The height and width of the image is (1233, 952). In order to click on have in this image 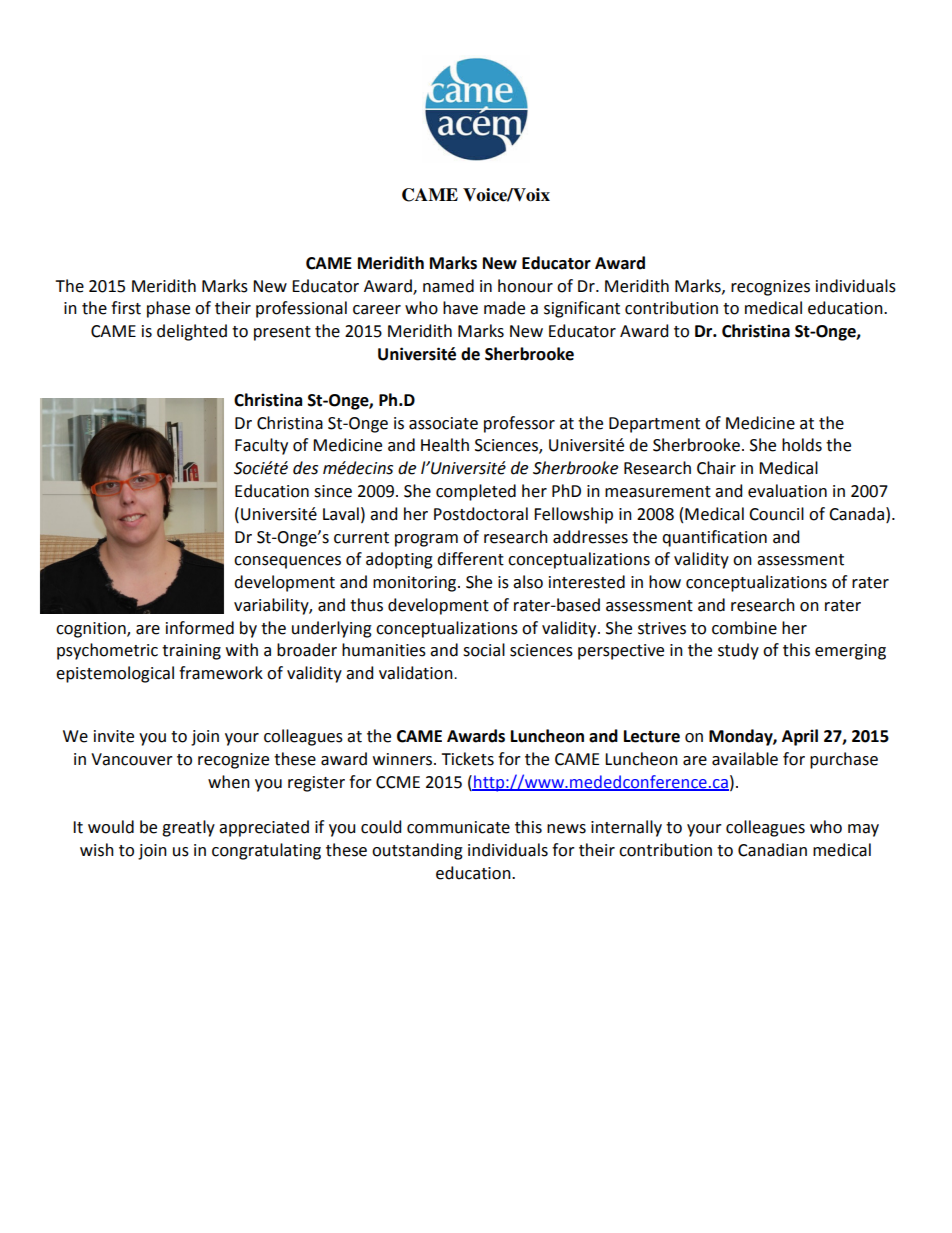, I will do `click(460, 308)`.
